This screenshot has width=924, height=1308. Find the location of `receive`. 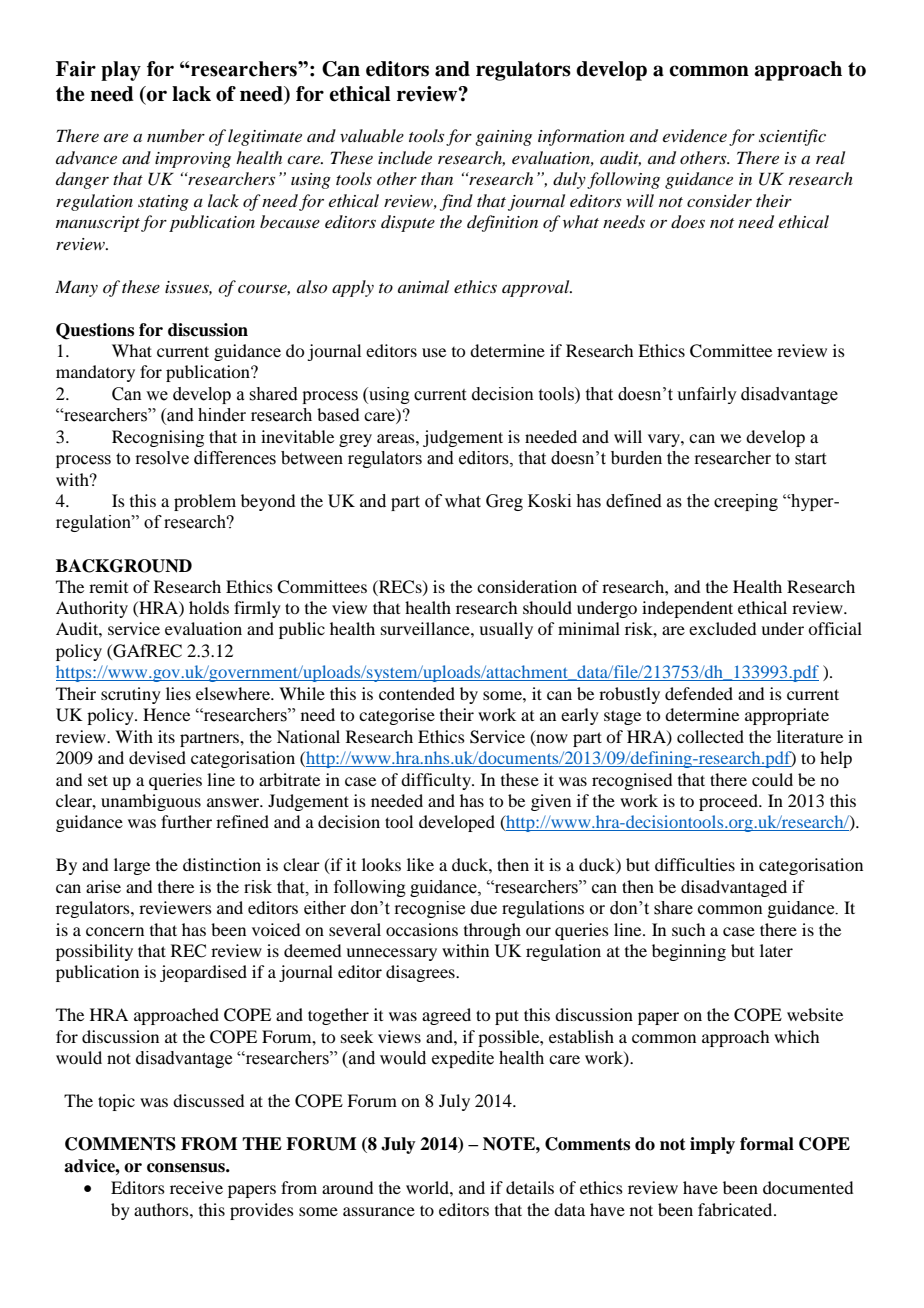

receive is located at coordinates (196, 1187).
